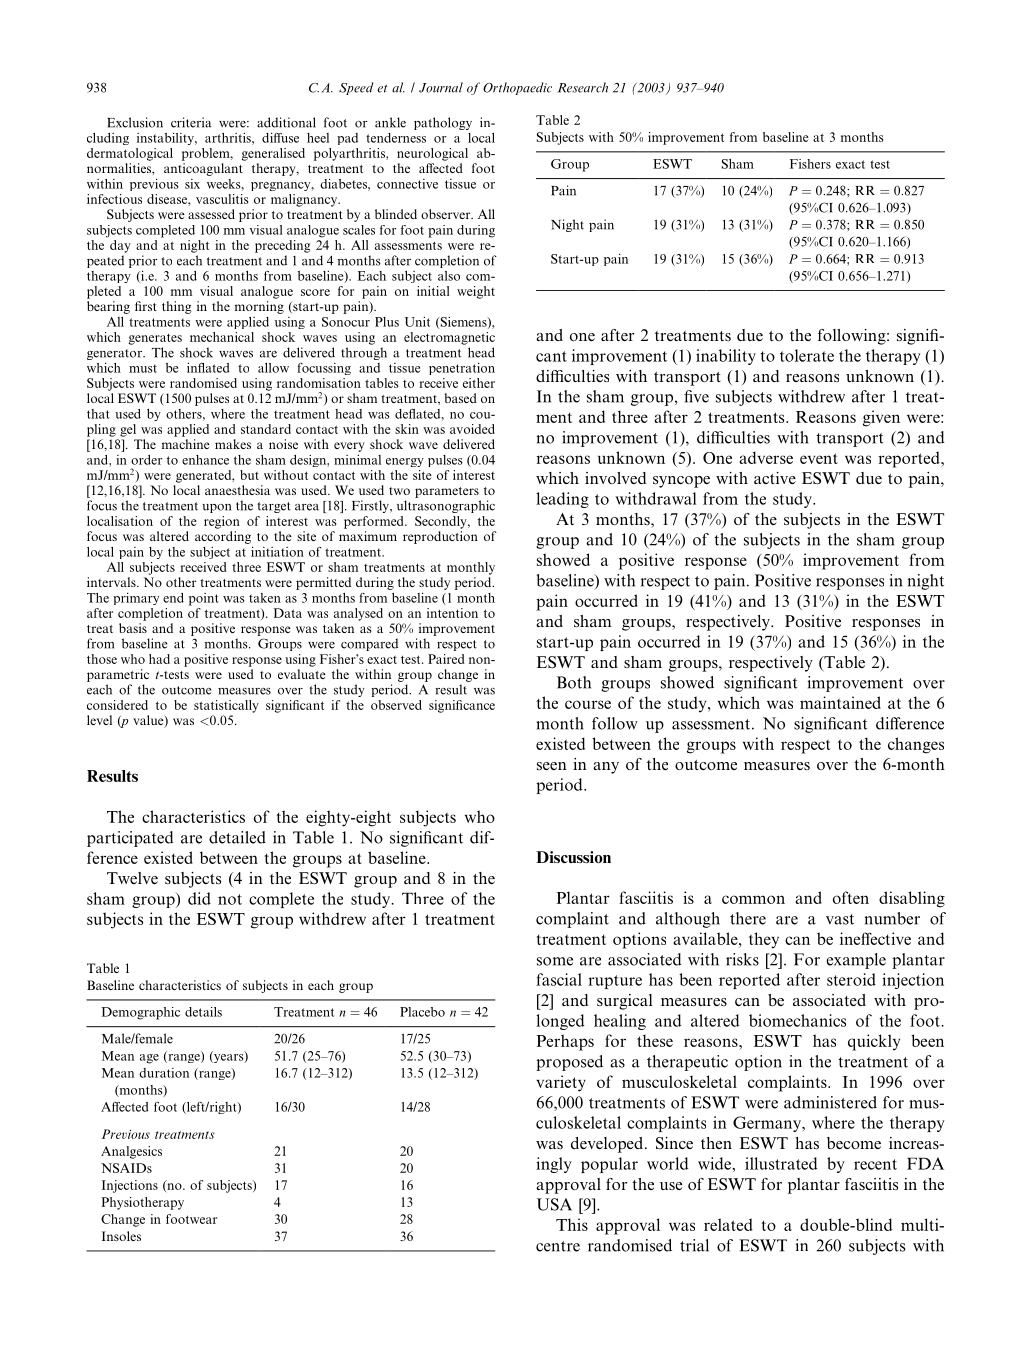 The width and height of the screenshot is (1017, 1357). I want to click on criteria, so click(191, 122).
